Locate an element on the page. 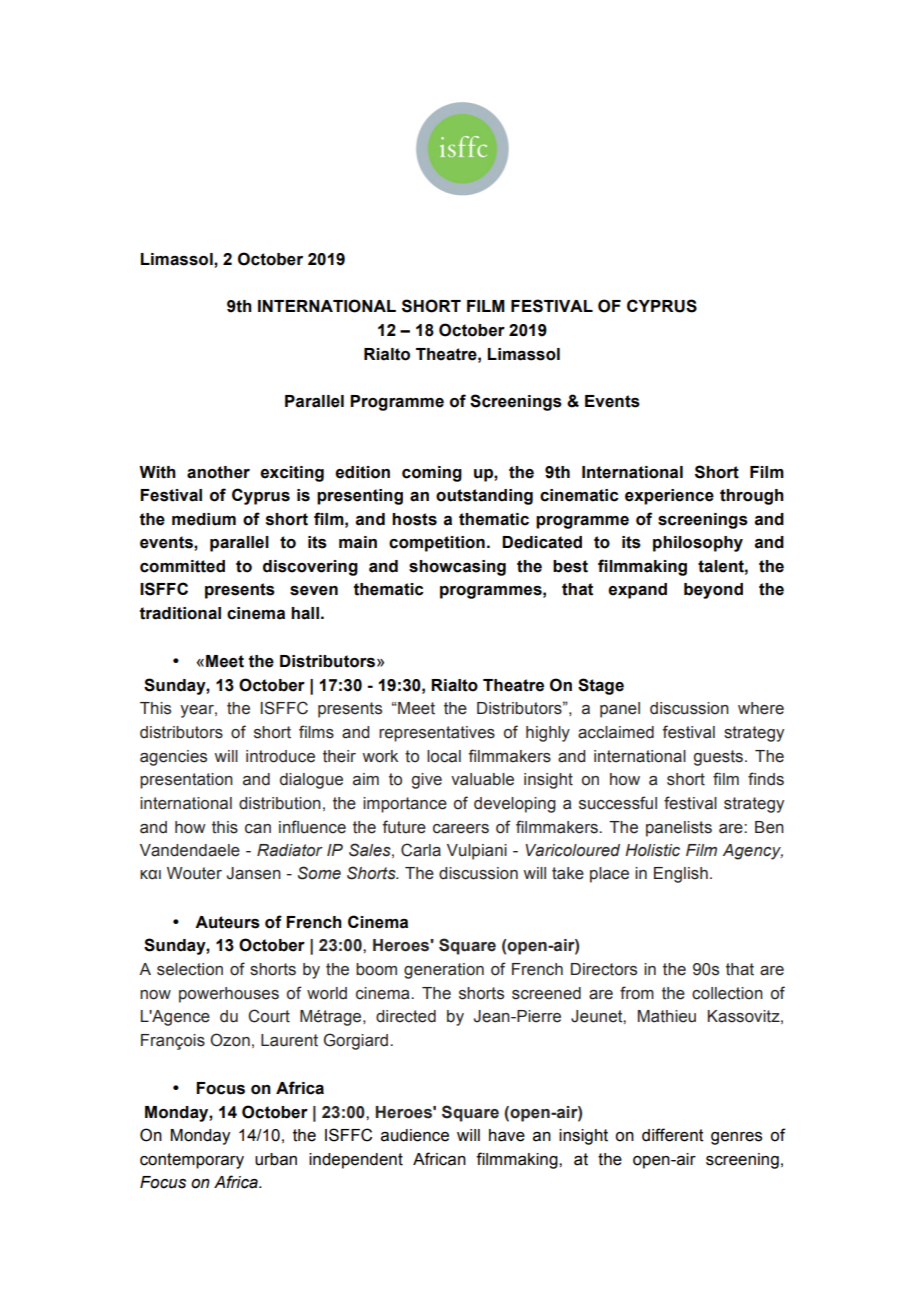  English is located at coordinates (681, 875).
